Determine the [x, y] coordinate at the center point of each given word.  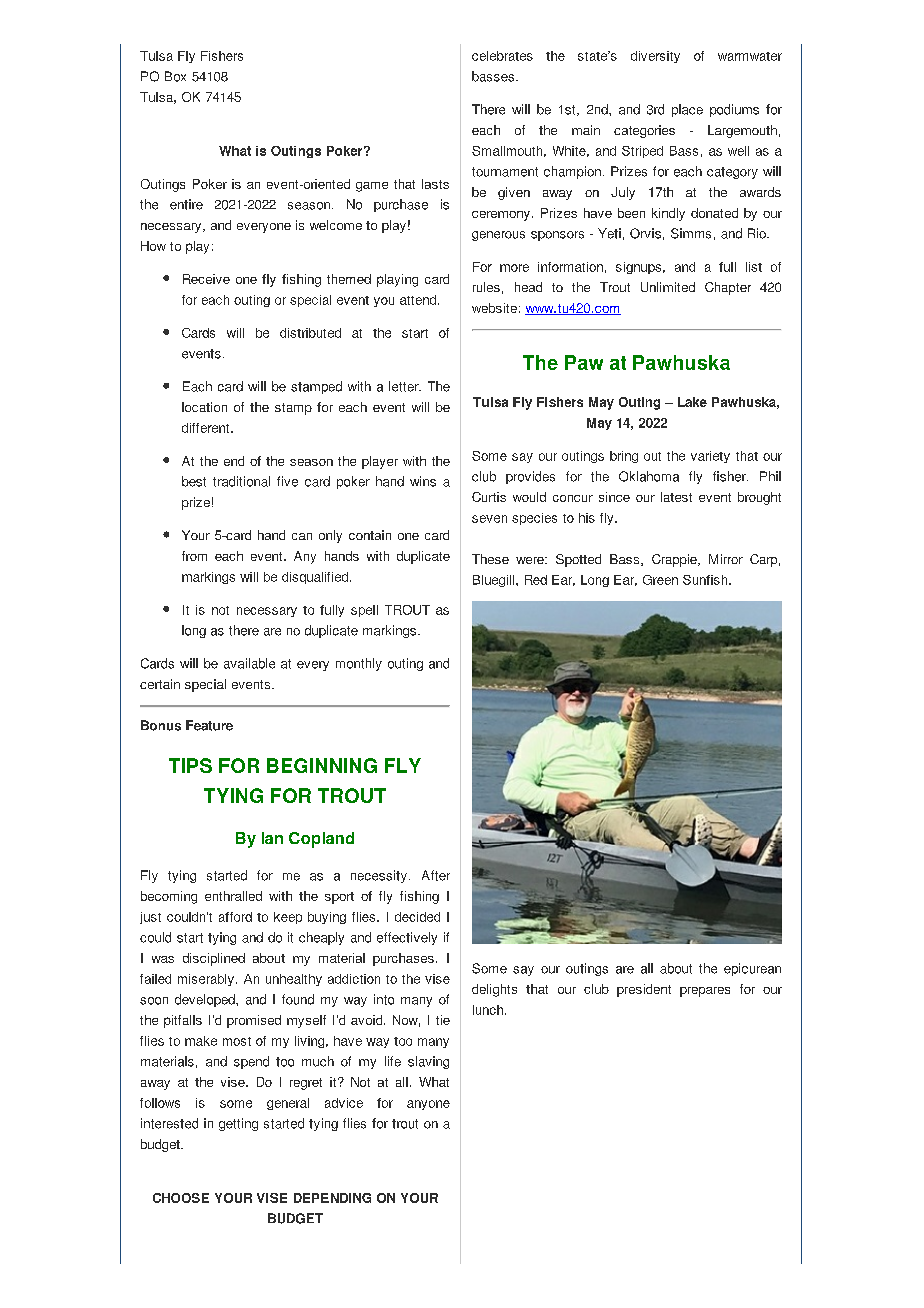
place [687, 110]
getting [238, 1124]
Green [660, 580]
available [249, 663]
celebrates [502, 56]
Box [175, 76]
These [490, 559]
